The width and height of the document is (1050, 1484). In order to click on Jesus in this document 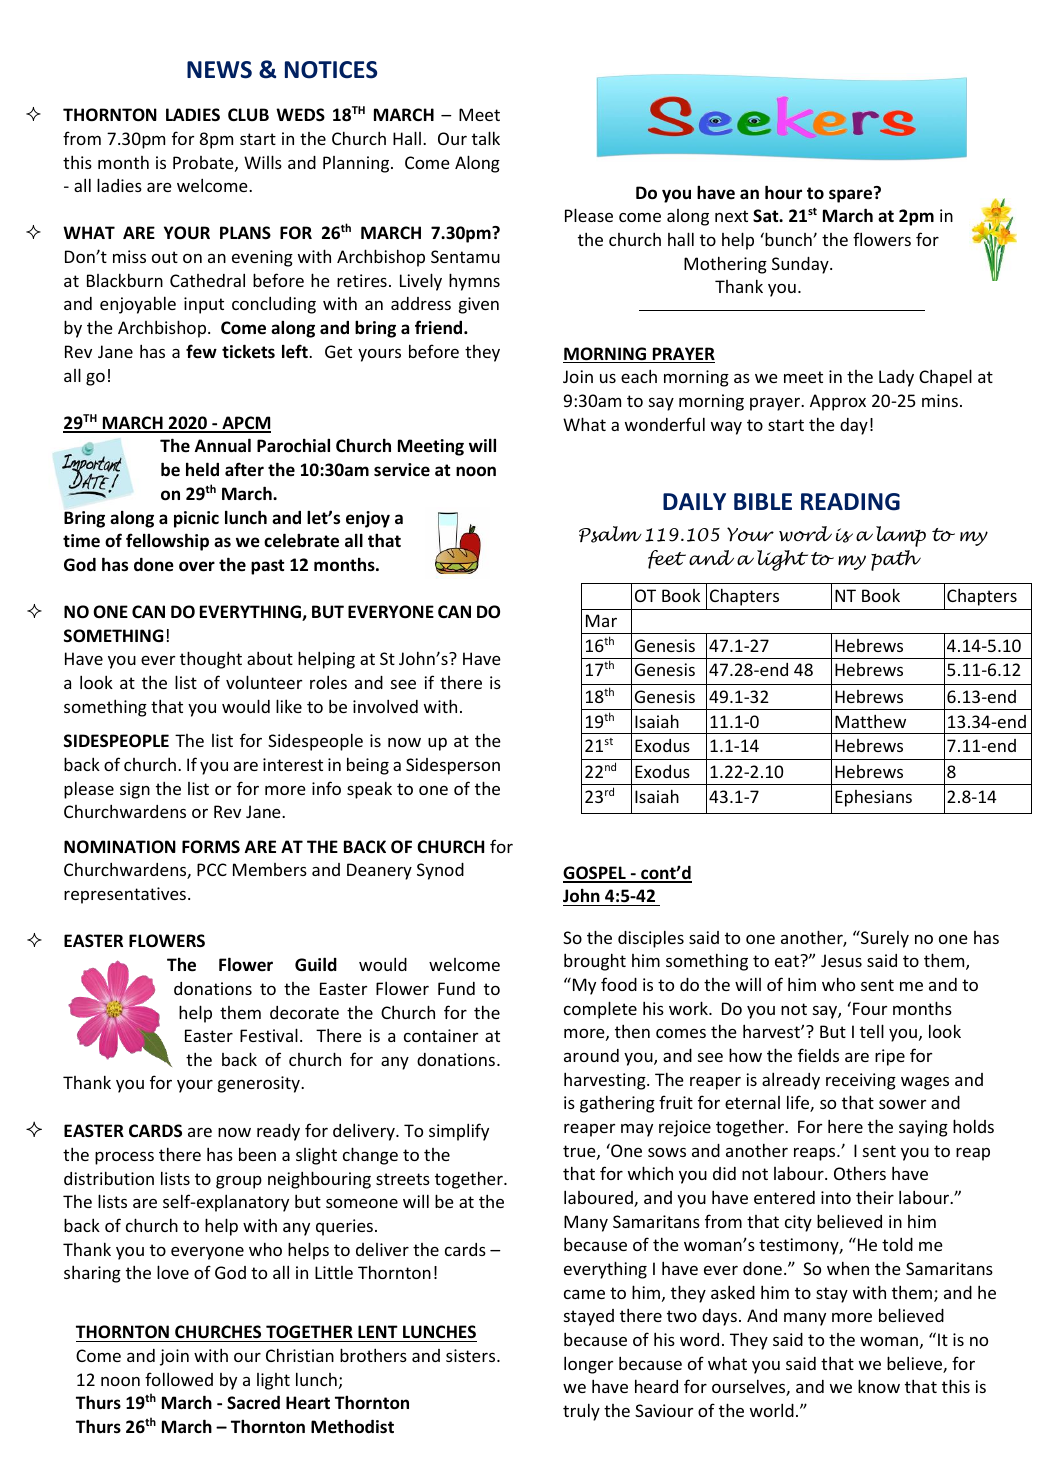, I will do `click(841, 960)`.
